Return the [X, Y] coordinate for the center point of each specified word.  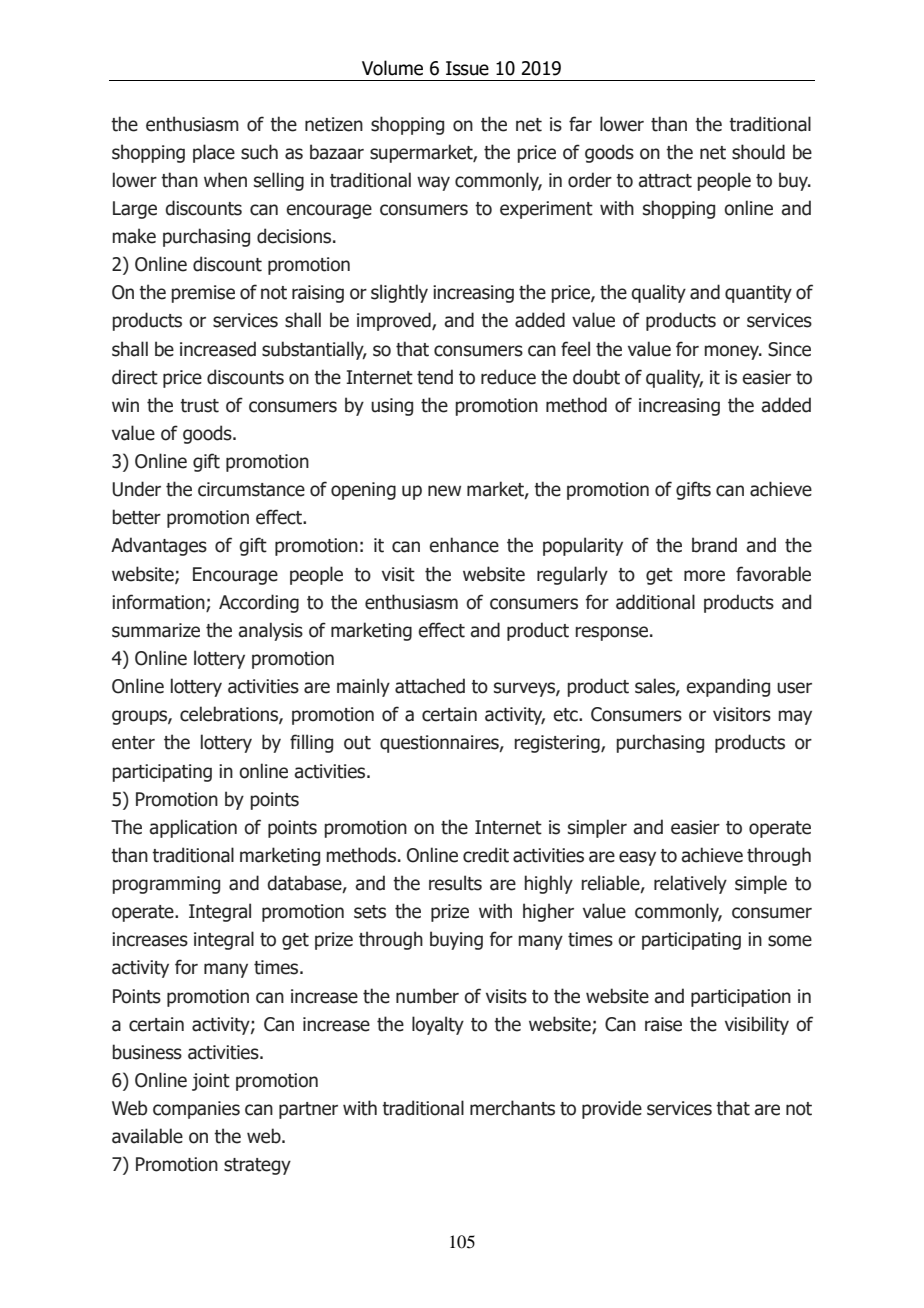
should [758, 152]
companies [196, 1110]
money [733, 352]
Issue [467, 68]
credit [486, 855]
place [214, 153]
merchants [512, 1108]
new [444, 491]
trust [199, 406]
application [193, 828]
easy [637, 858]
